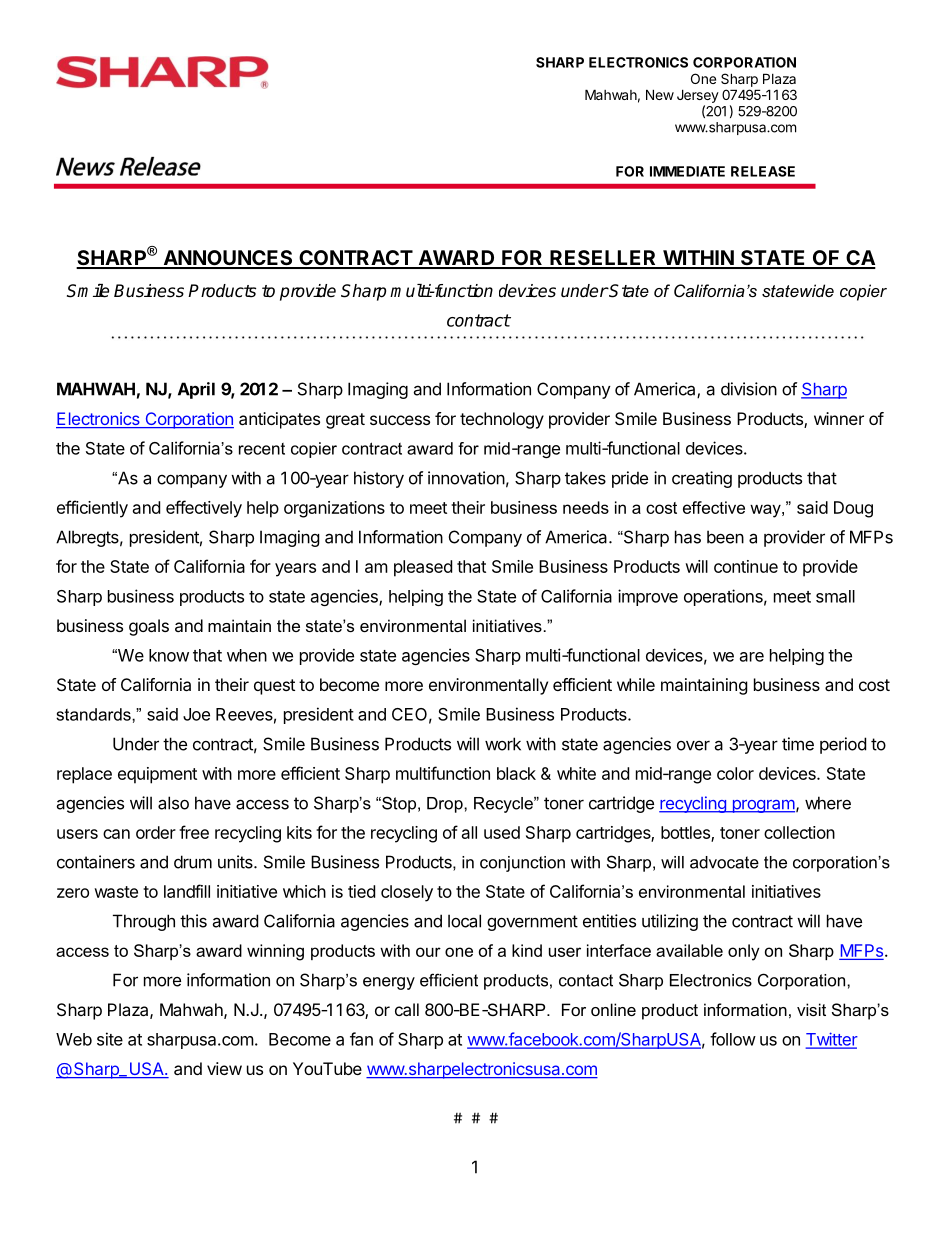  What do you see at coordinates (660, 94) in the image?
I see `New` at bounding box center [660, 94].
